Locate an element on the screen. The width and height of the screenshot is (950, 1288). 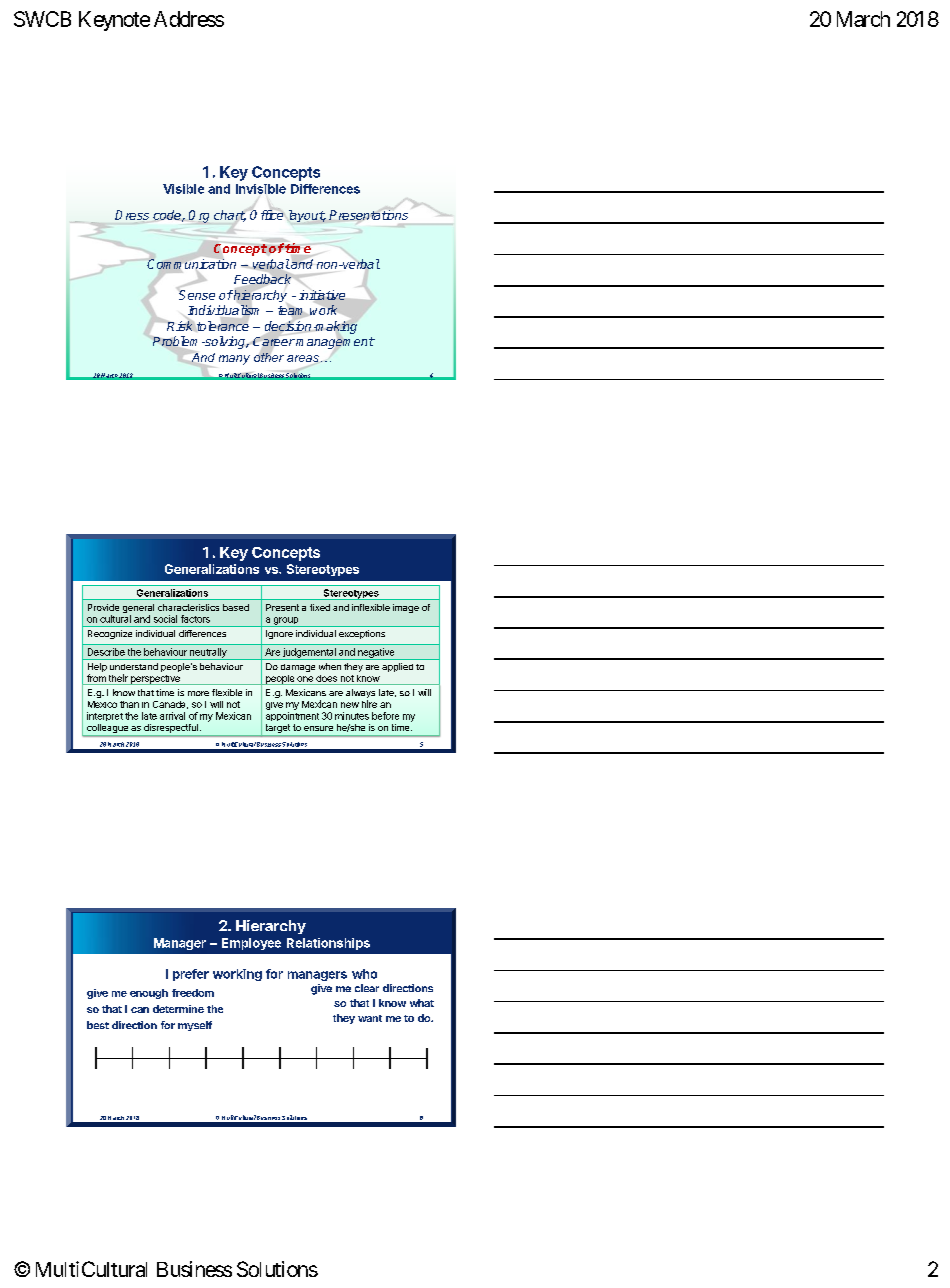
Office is located at coordinates (267, 214).
